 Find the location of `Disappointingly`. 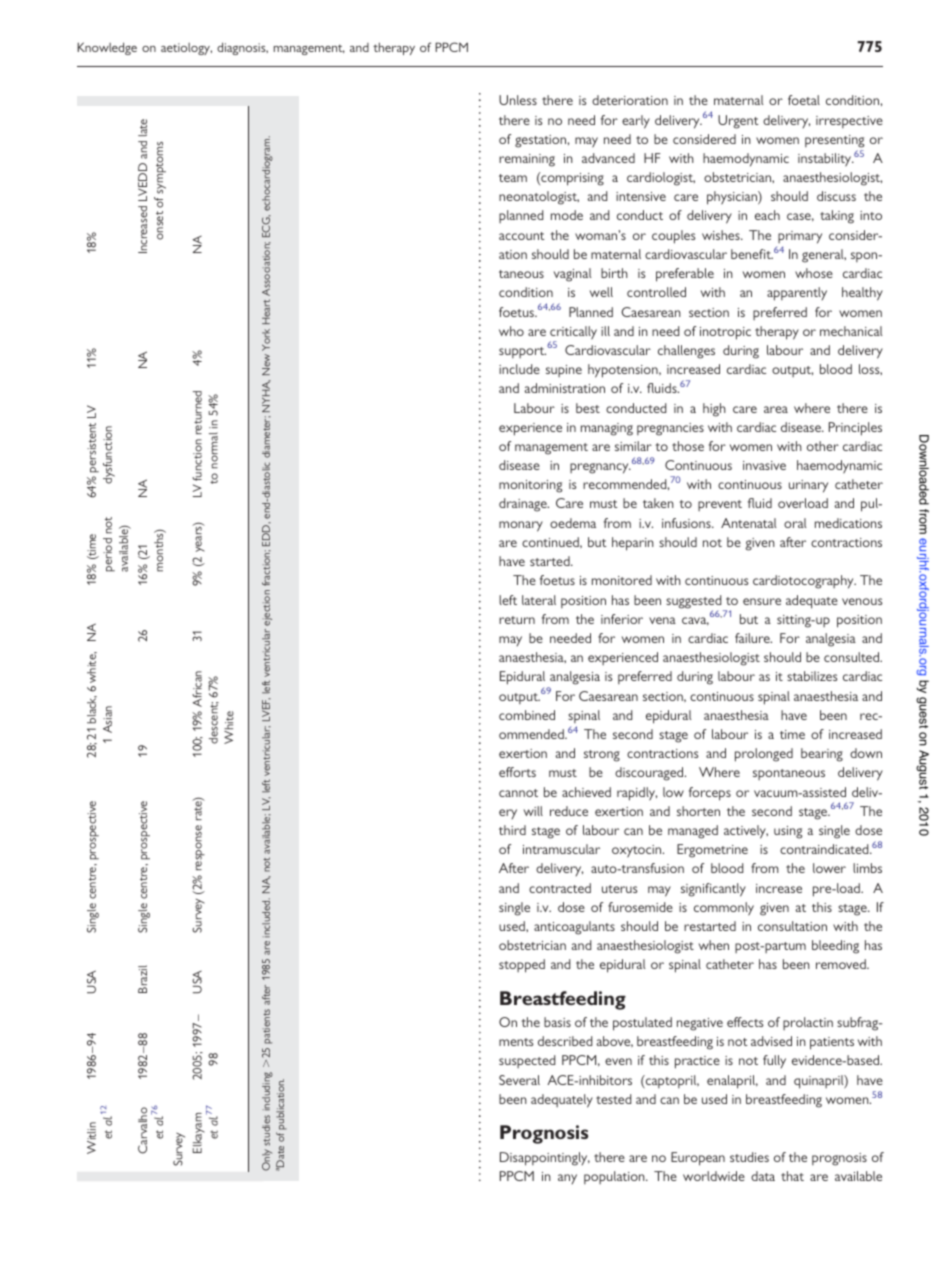

Disappointingly is located at coordinates (545, 1159).
